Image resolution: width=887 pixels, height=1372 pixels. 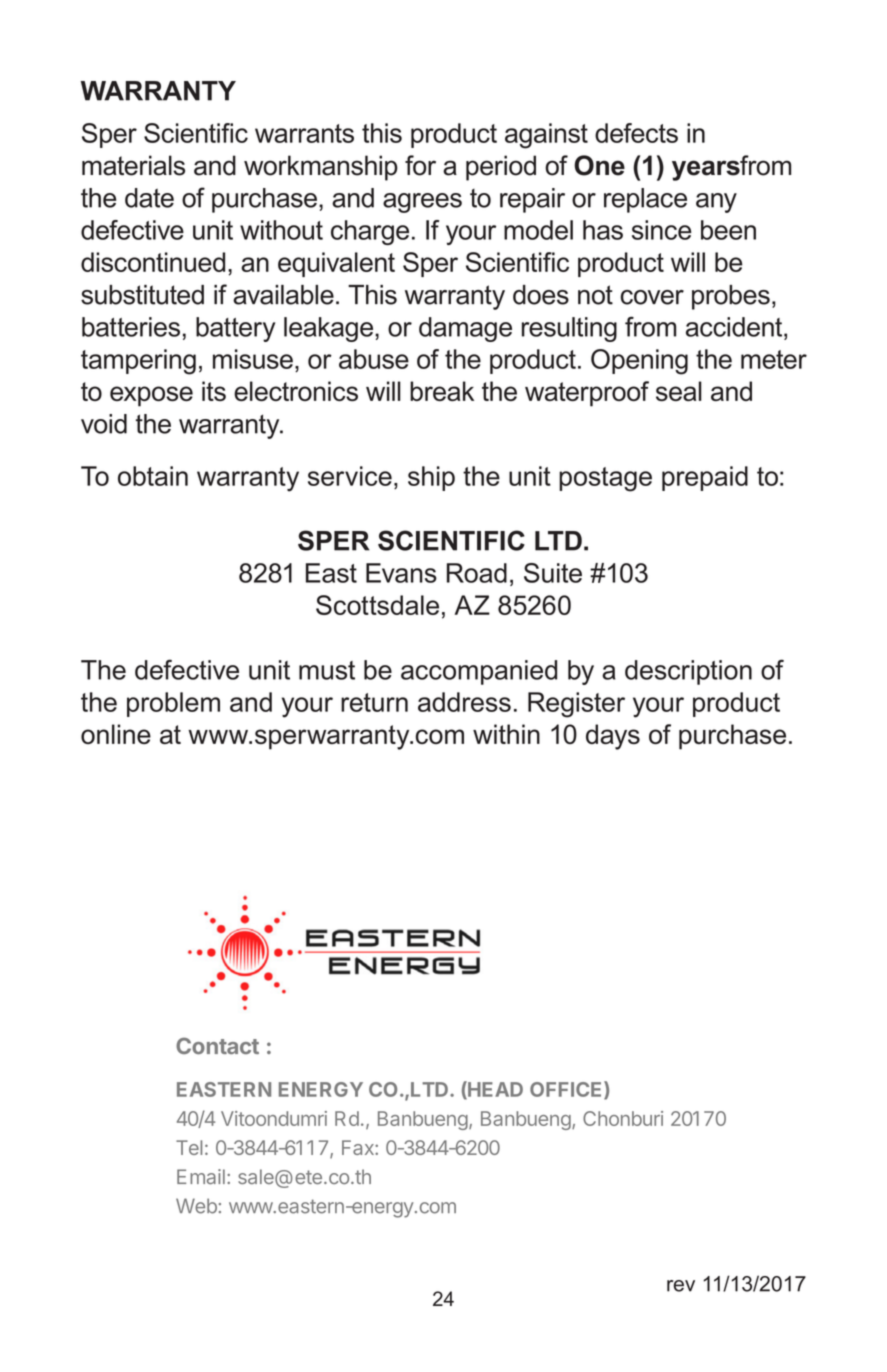 I want to click on date, so click(x=149, y=198).
